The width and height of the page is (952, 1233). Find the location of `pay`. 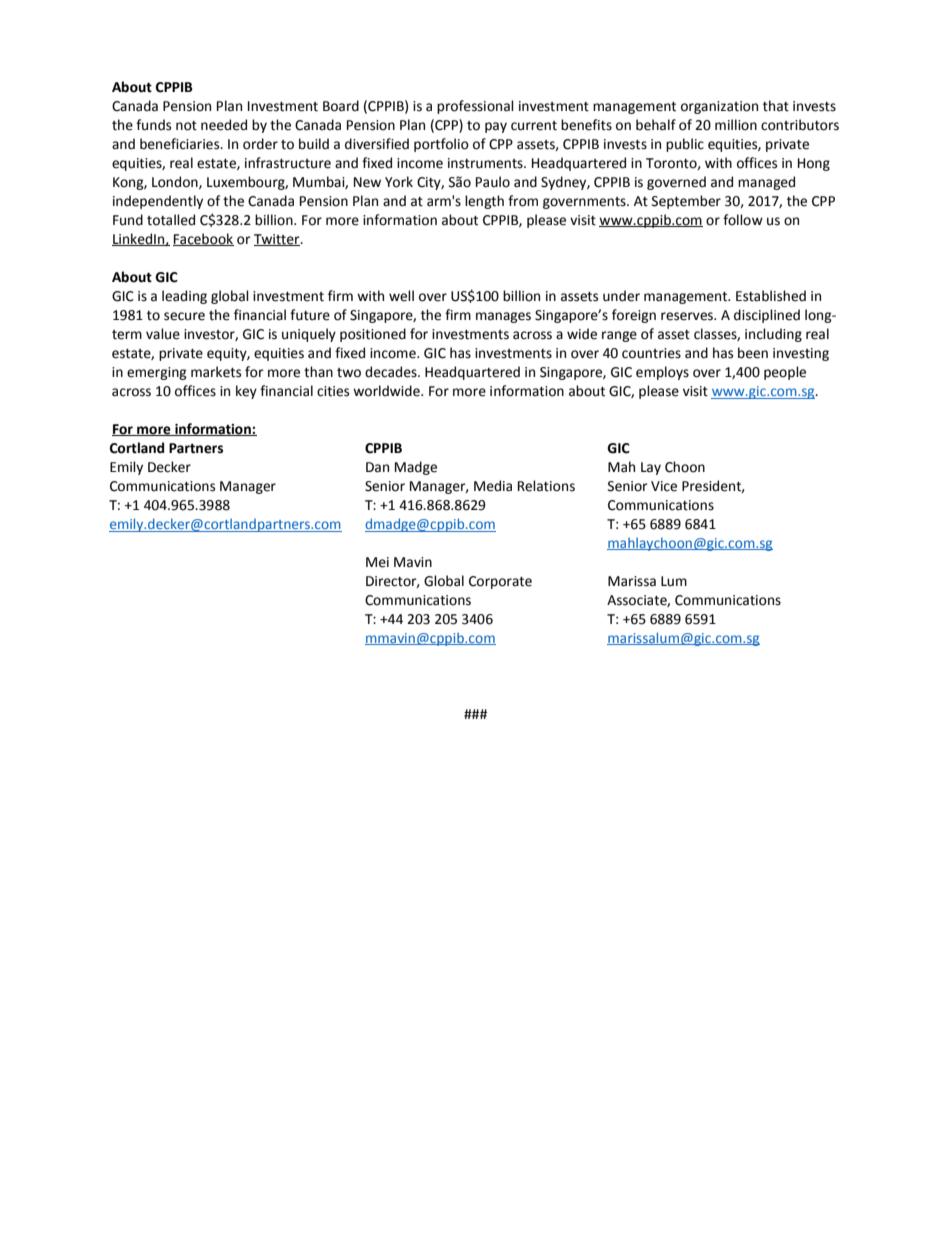

pay is located at coordinates (496, 127).
